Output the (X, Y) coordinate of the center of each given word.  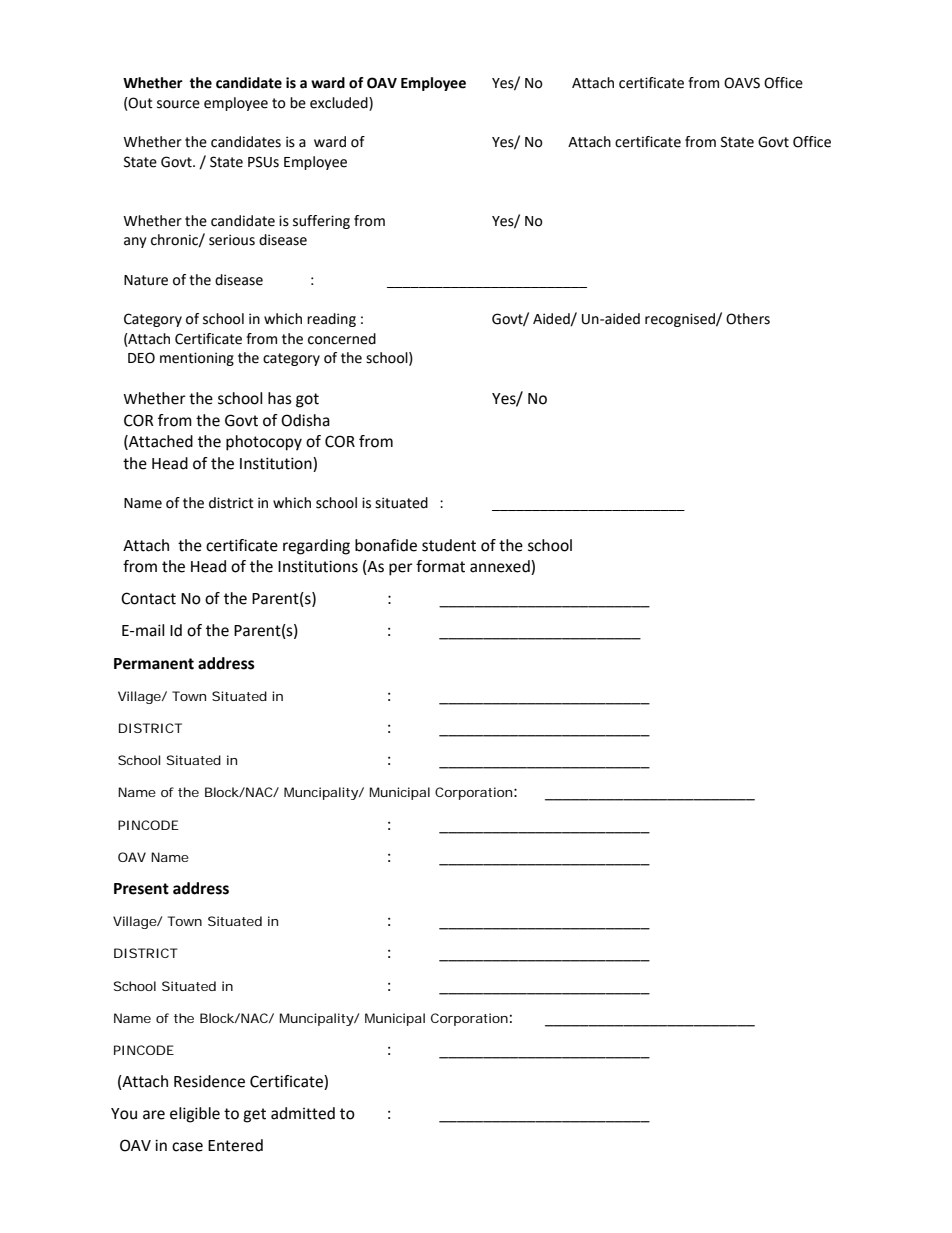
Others (748, 319)
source (178, 104)
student (449, 545)
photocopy (264, 443)
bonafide (386, 545)
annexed (501, 567)
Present (141, 889)
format (440, 566)
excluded (340, 103)
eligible (195, 1115)
